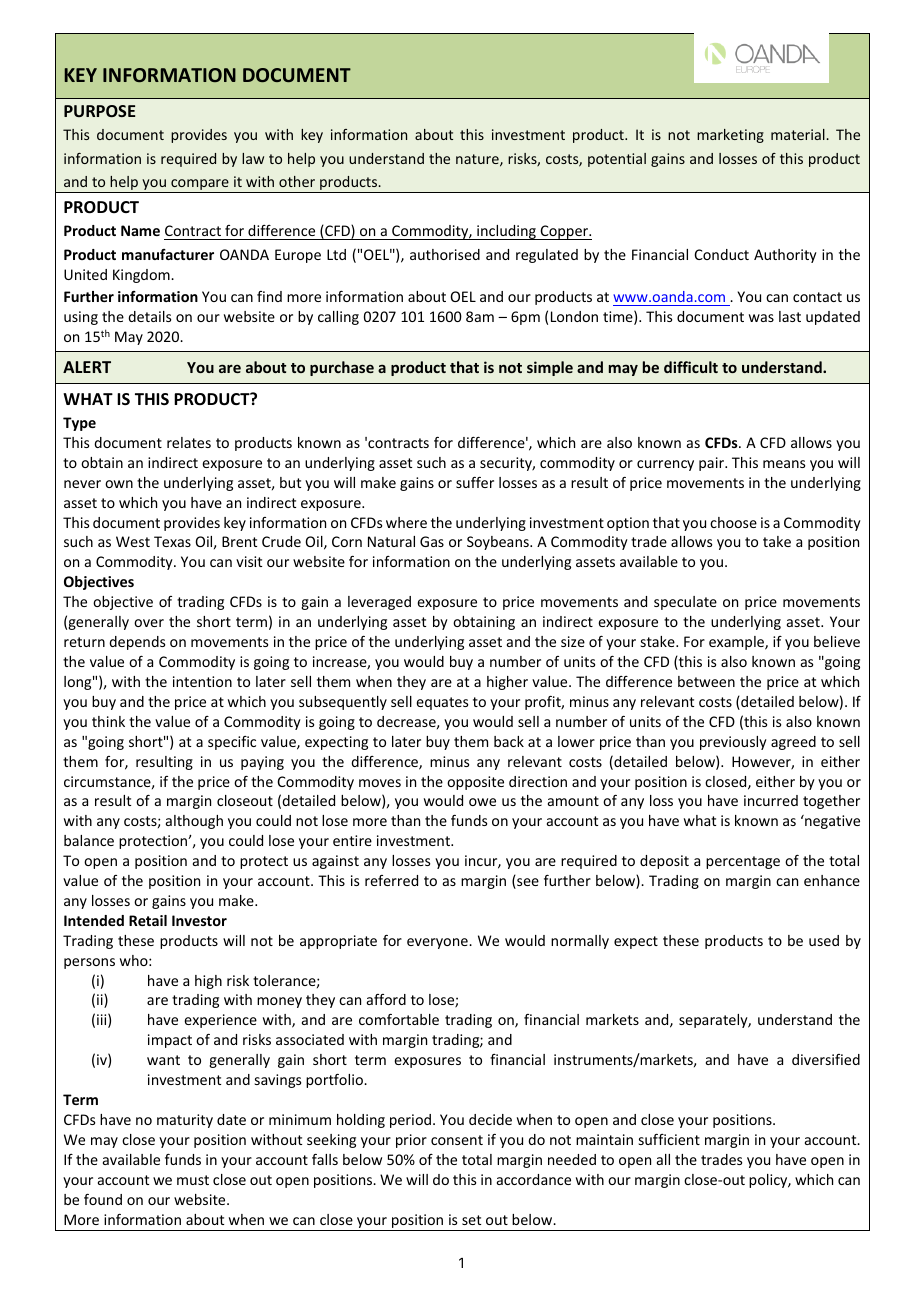 The width and height of the image is (924, 1308). What do you see at coordinates (457, 1140) in the image?
I see `consent` at bounding box center [457, 1140].
